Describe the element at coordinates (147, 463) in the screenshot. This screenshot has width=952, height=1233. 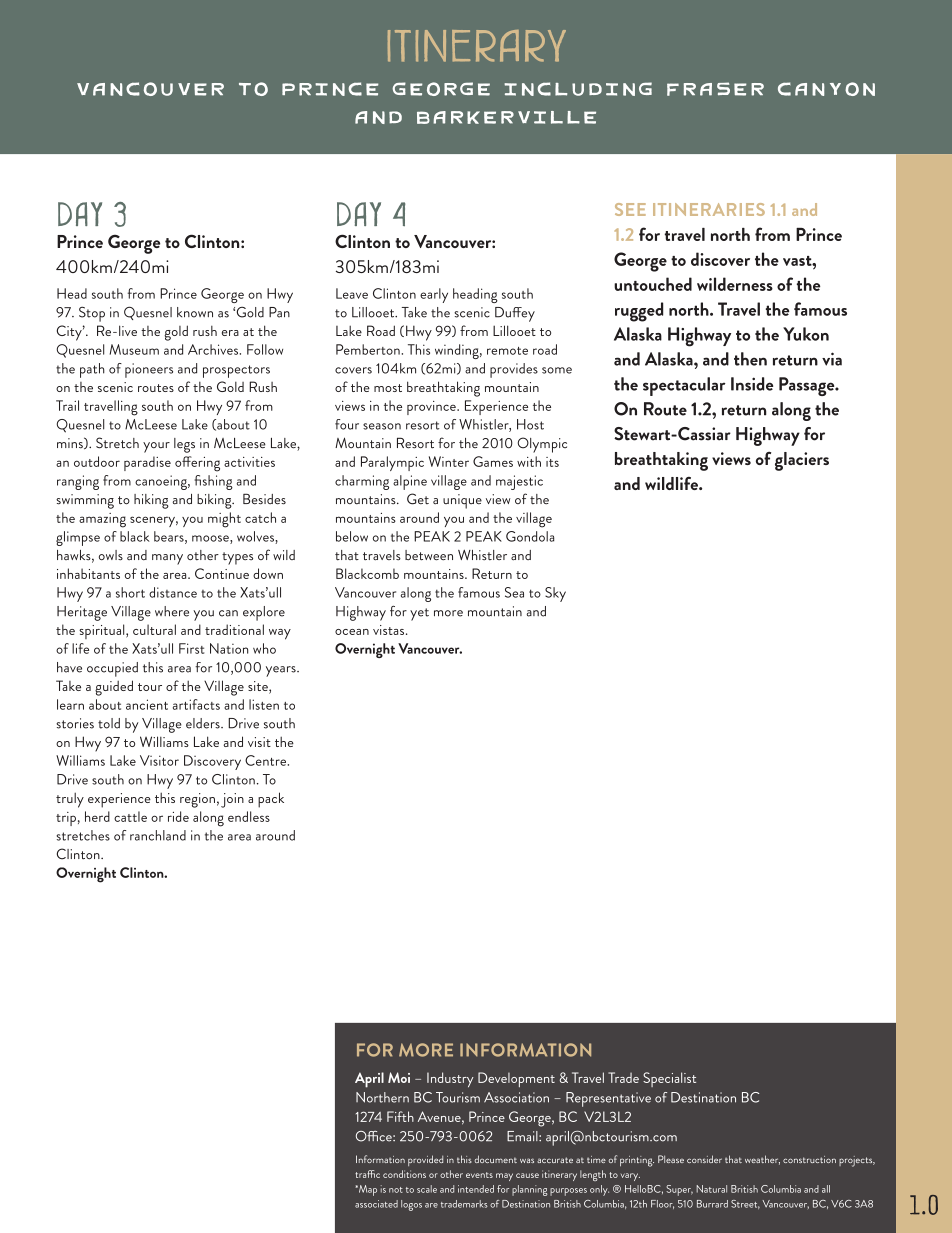
I see `paradise` at that location.
